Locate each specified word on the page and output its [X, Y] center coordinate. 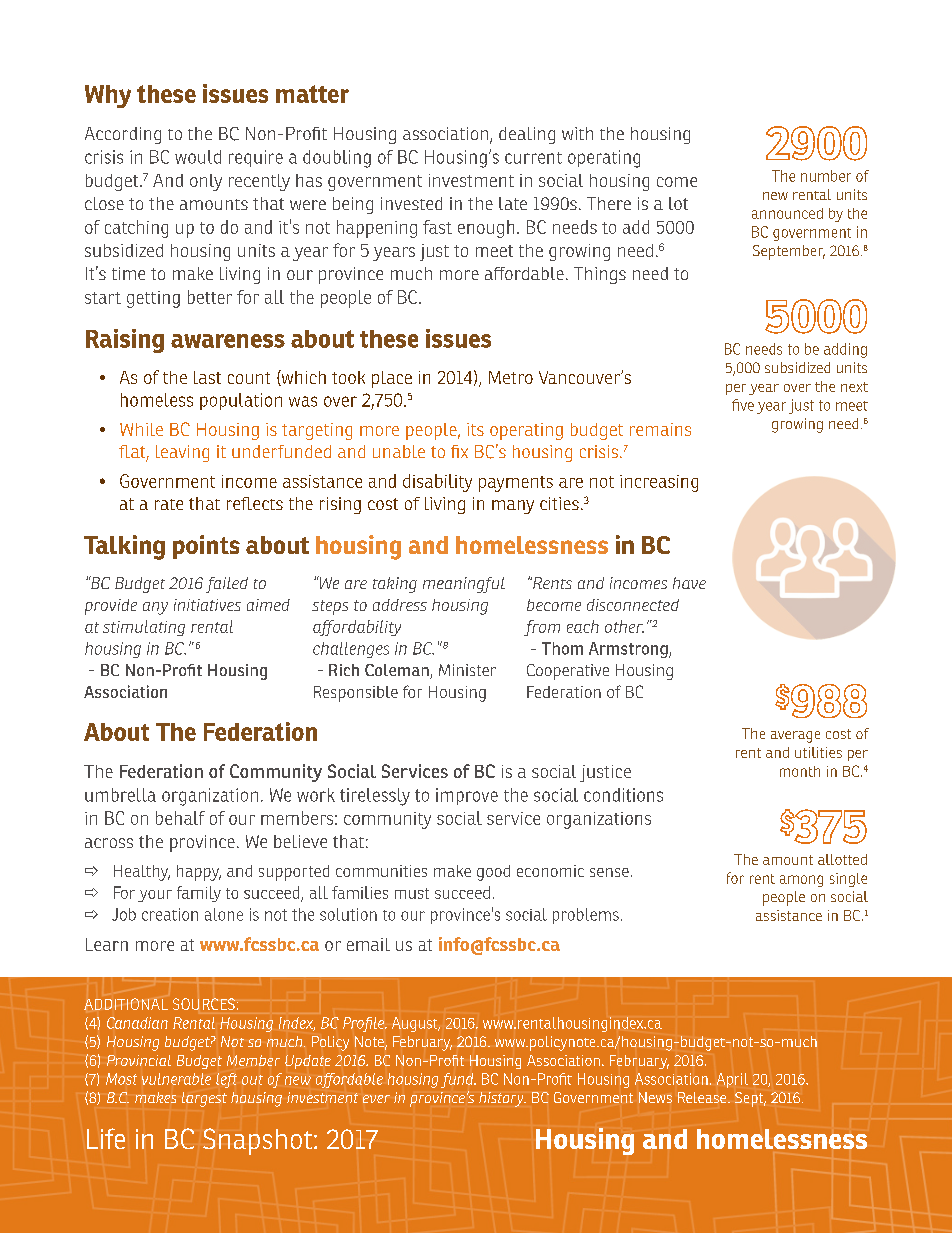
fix [459, 451]
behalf [180, 818]
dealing [527, 135]
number [826, 176]
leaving [182, 453]
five [743, 405]
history [502, 1099]
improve [467, 796]
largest [204, 1099]
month [800, 771]
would [198, 157]
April [732, 1080]
